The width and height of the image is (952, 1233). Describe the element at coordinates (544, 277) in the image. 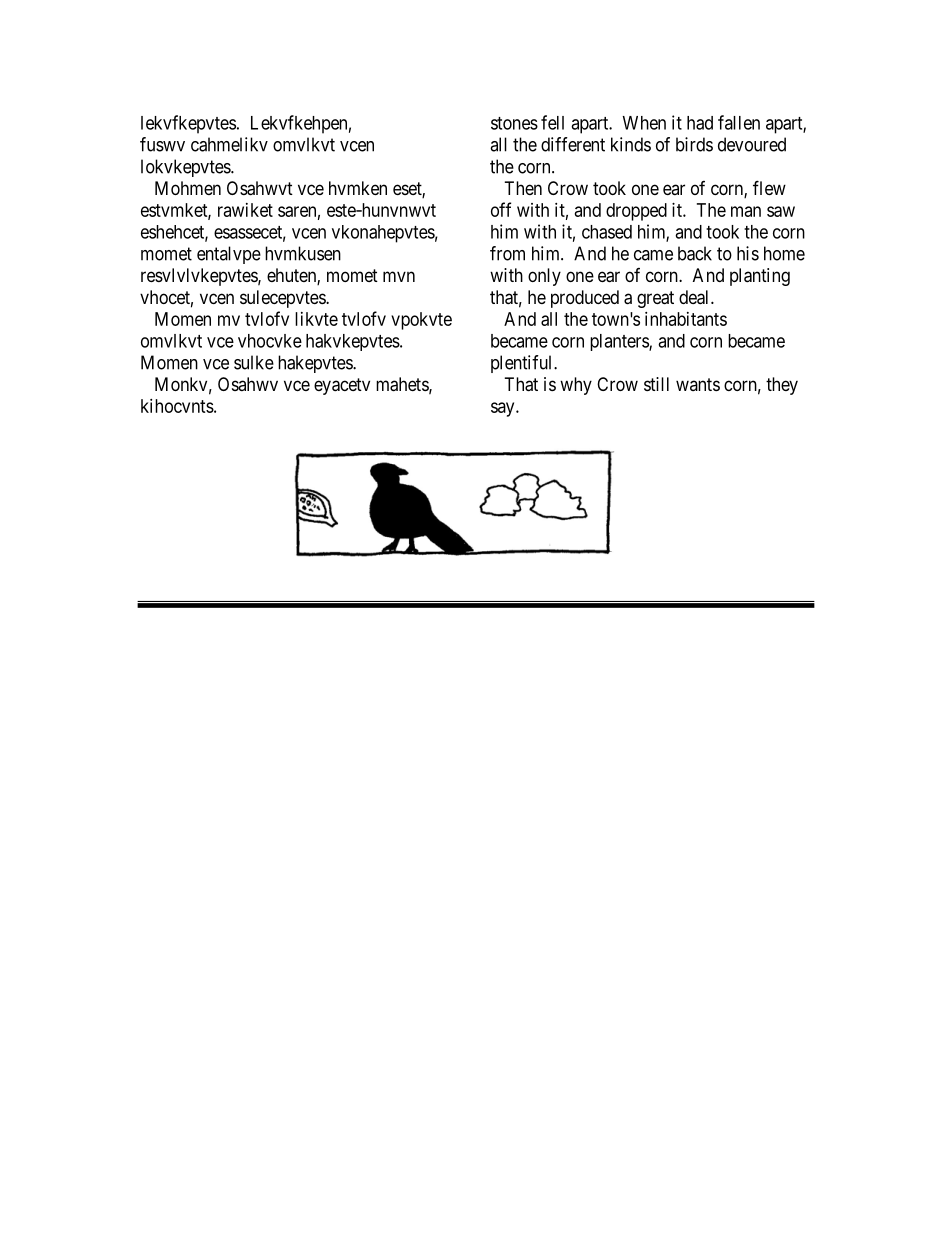

I see `only` at that location.
